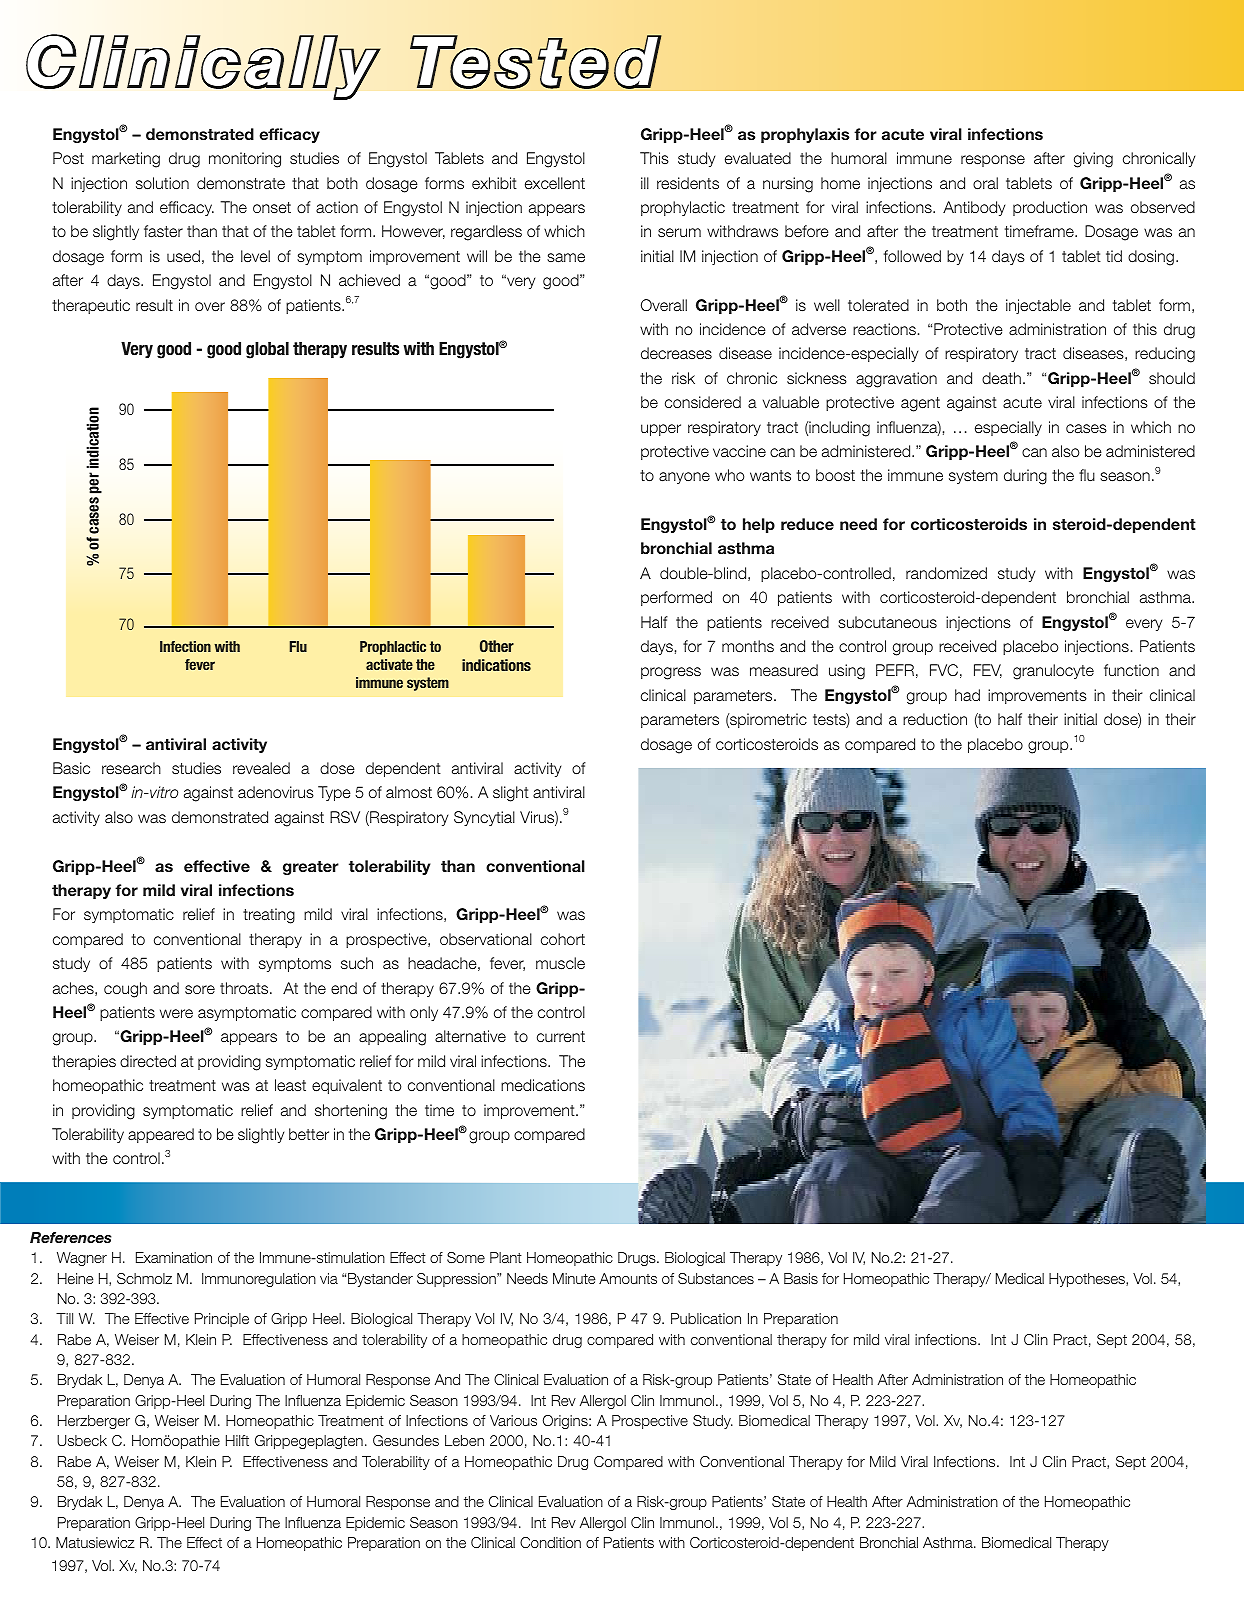  Describe the element at coordinates (200, 989) in the document. I see `sore` at that location.
